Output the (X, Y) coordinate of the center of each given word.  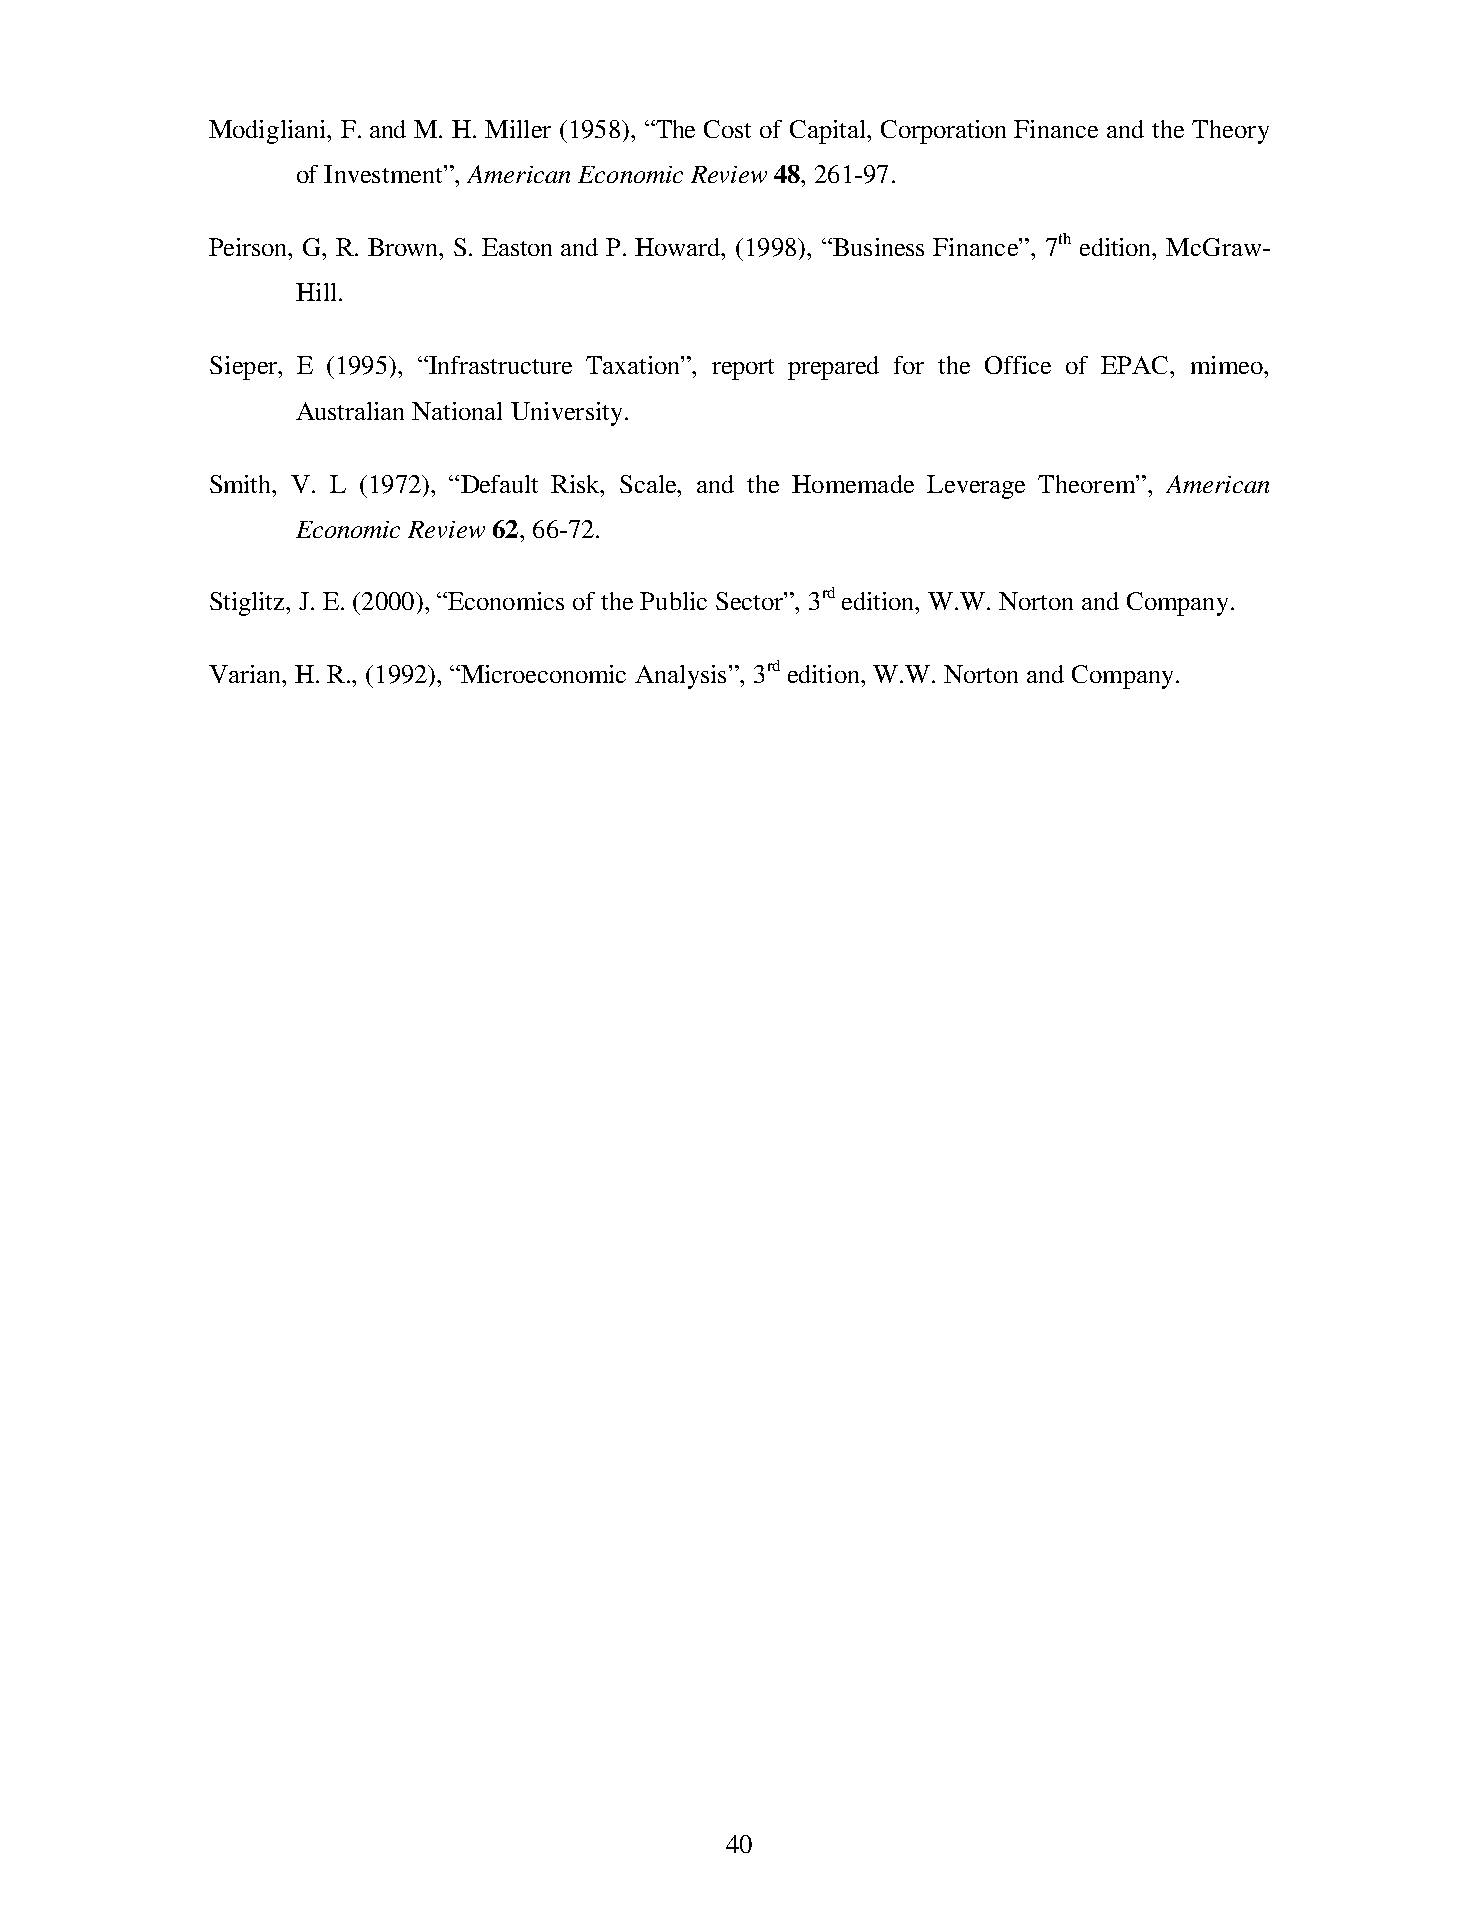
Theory (1230, 132)
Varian (246, 674)
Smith (242, 484)
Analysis (680, 677)
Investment (383, 174)
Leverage (976, 487)
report (743, 369)
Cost (727, 129)
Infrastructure (499, 365)
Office (1018, 365)
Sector (750, 601)
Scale (649, 484)
